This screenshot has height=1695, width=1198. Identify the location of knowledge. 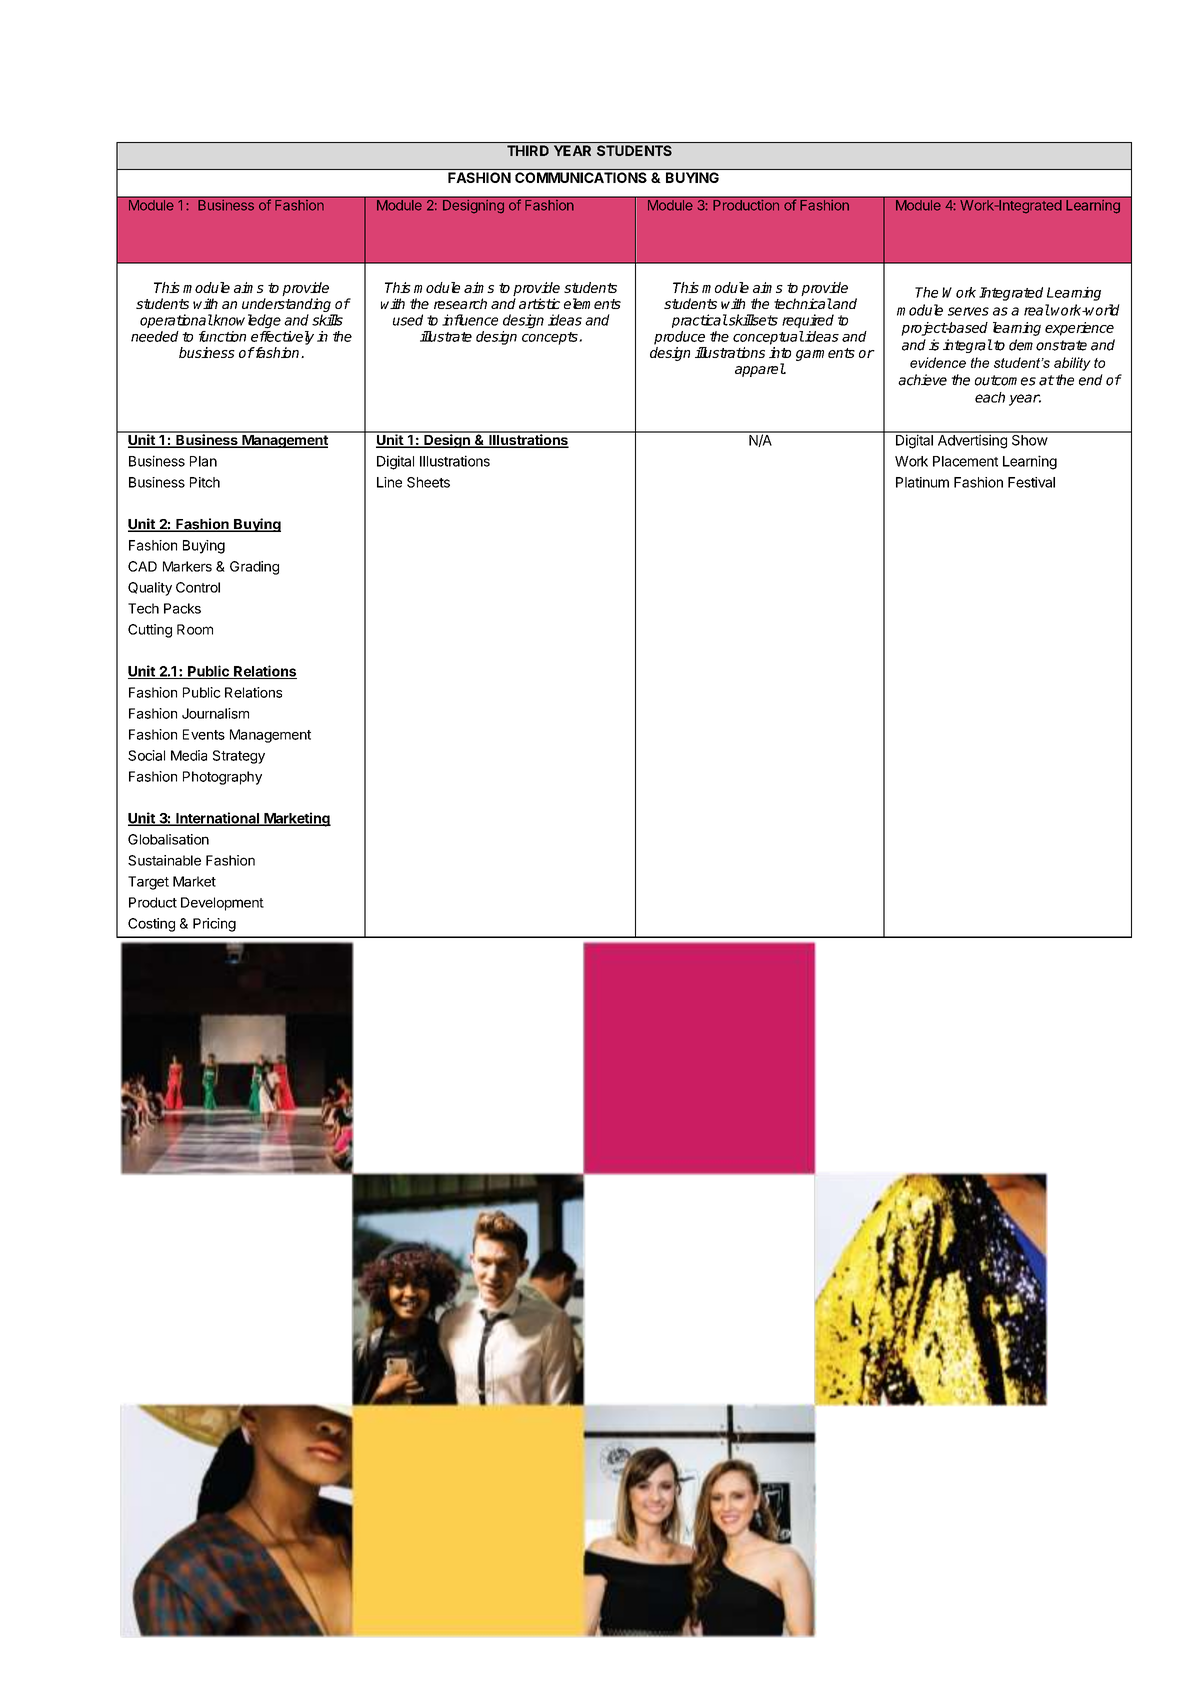
(246, 321).
